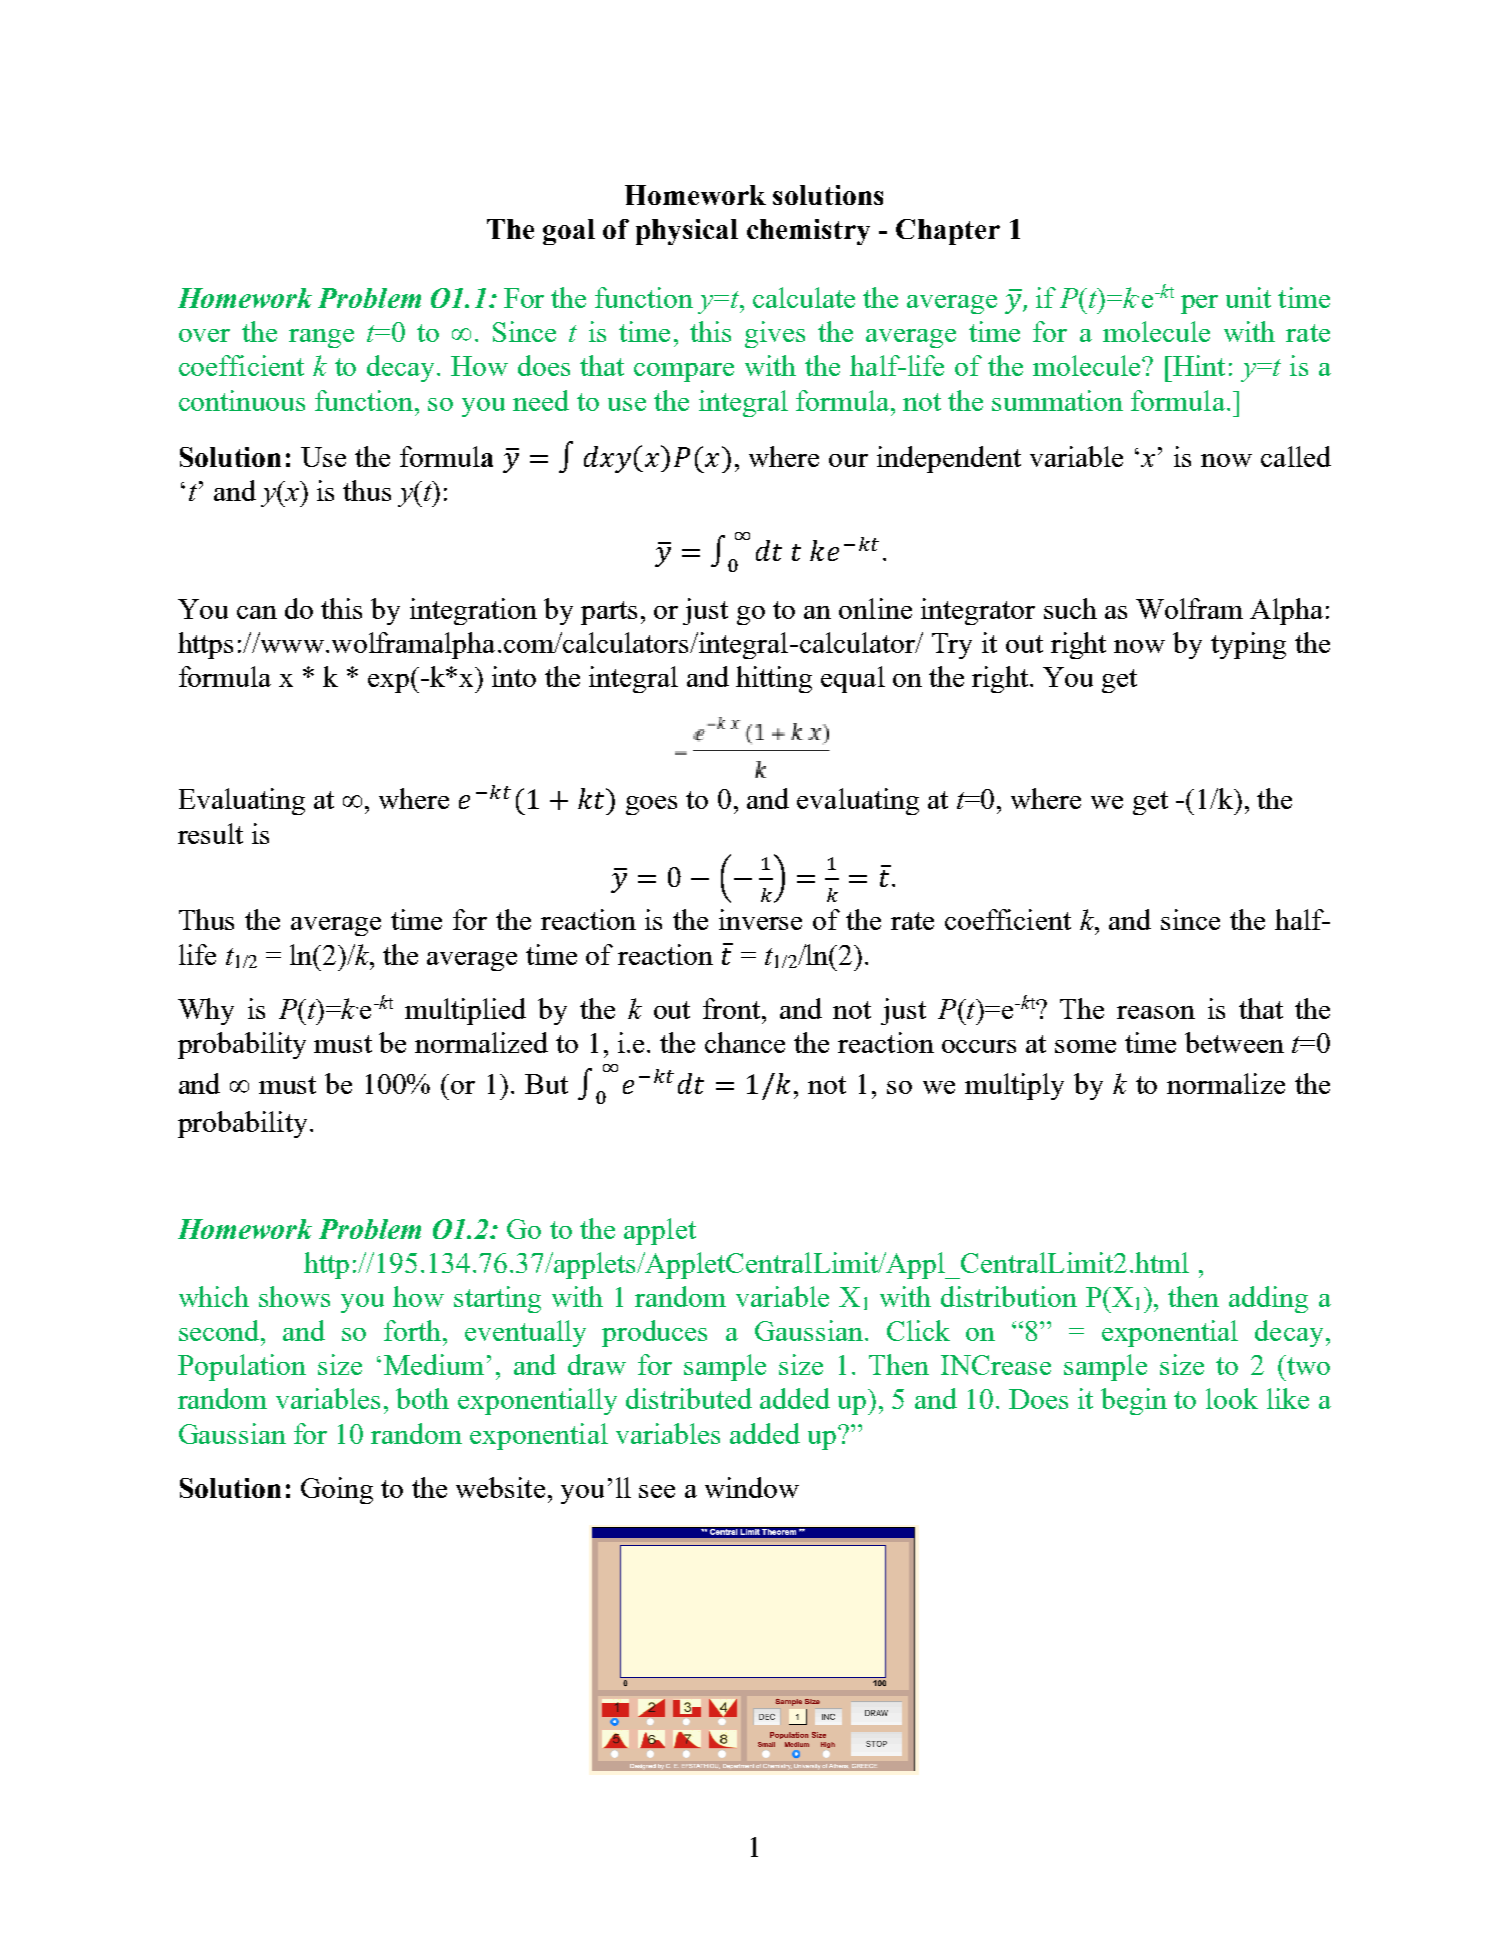  I want to click on Going, so click(337, 1490).
